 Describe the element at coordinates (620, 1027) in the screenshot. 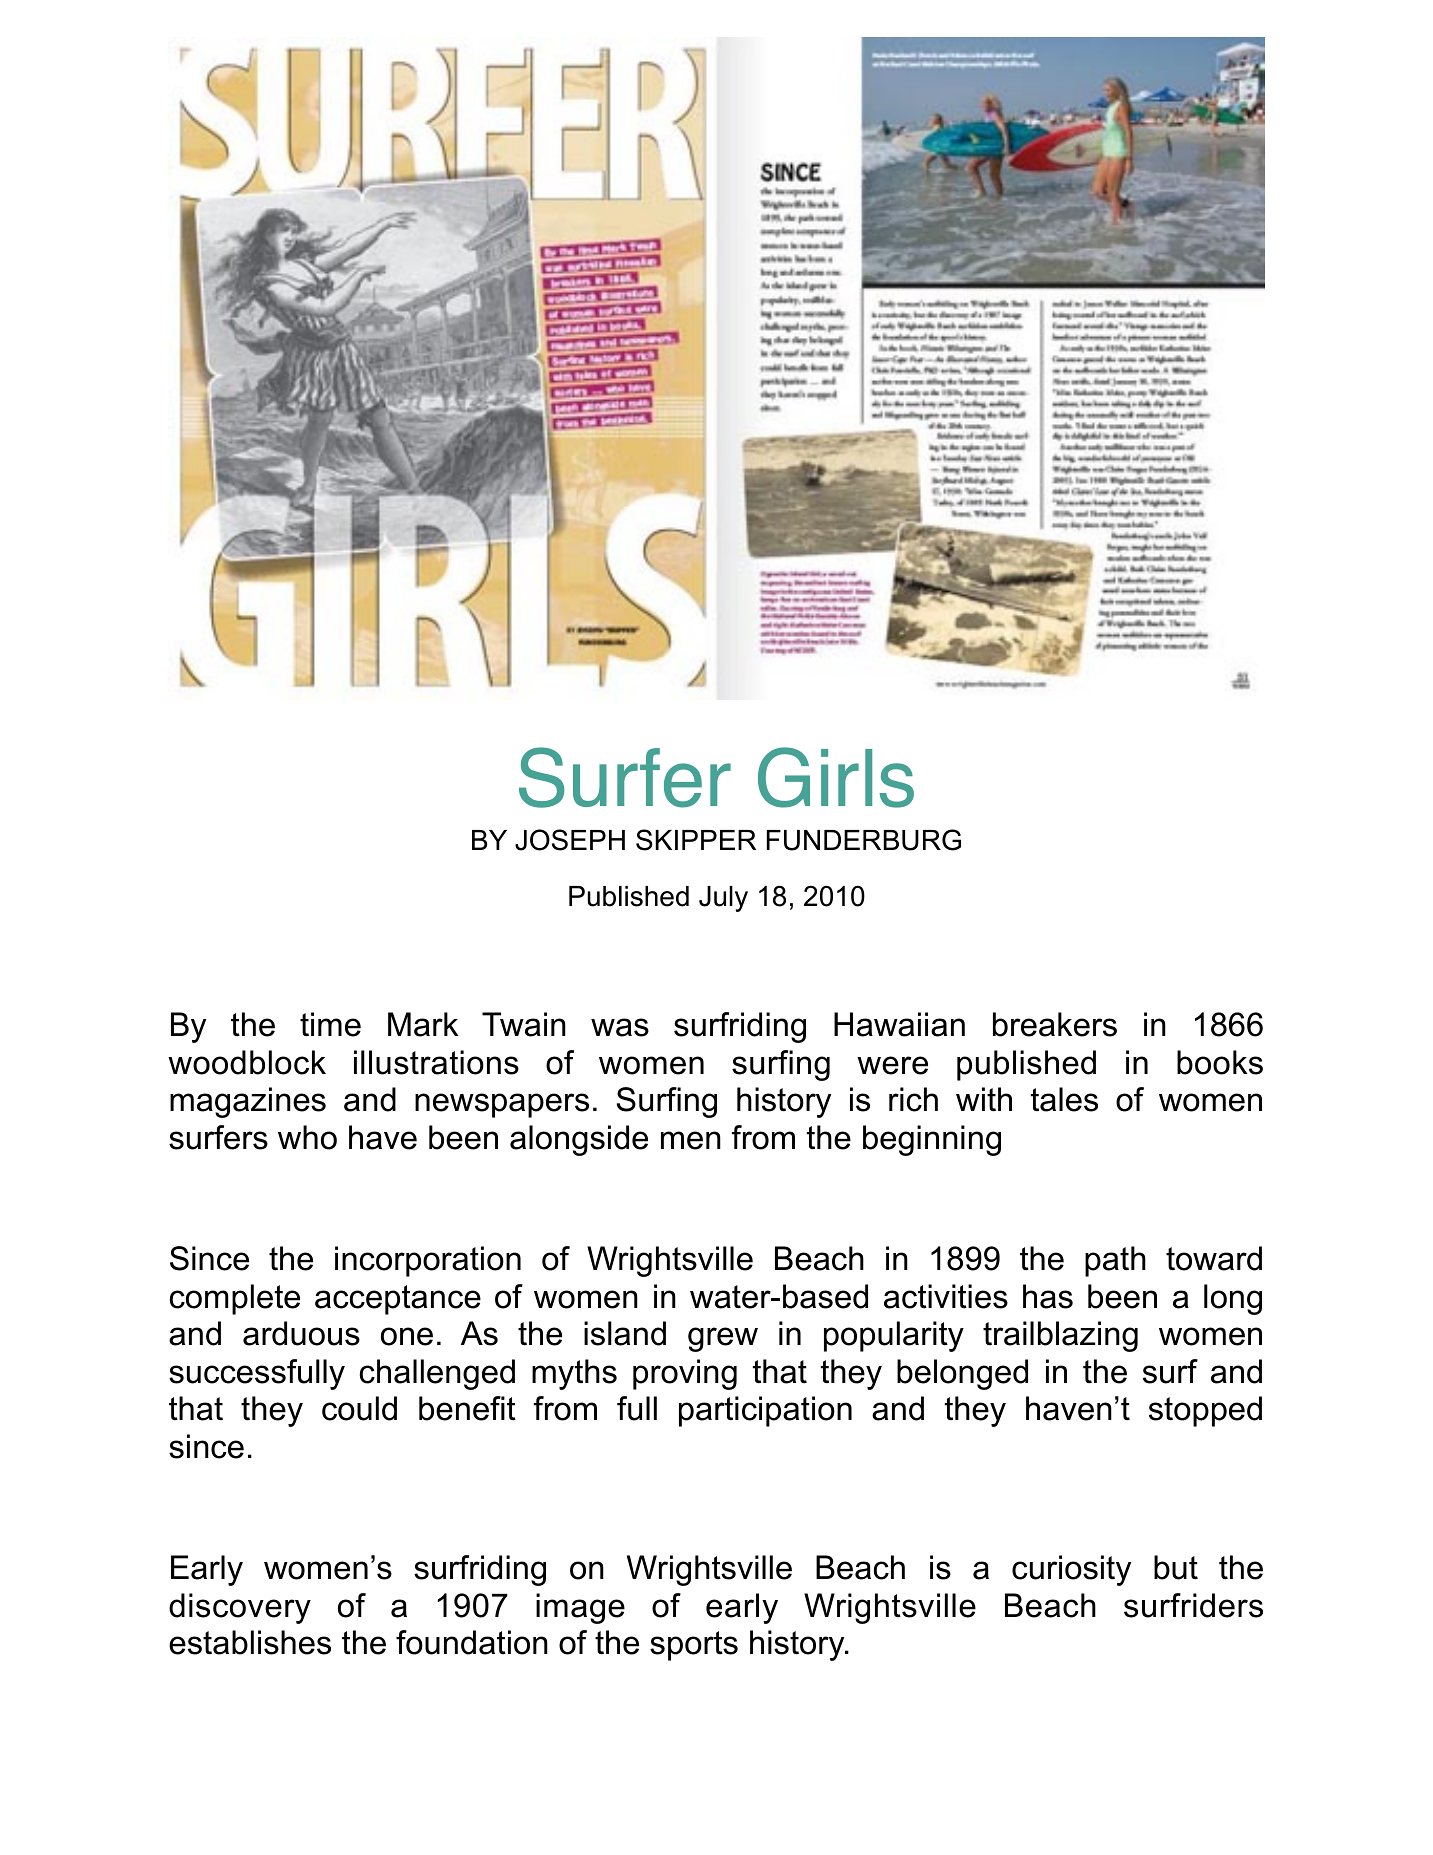

I see `was` at that location.
